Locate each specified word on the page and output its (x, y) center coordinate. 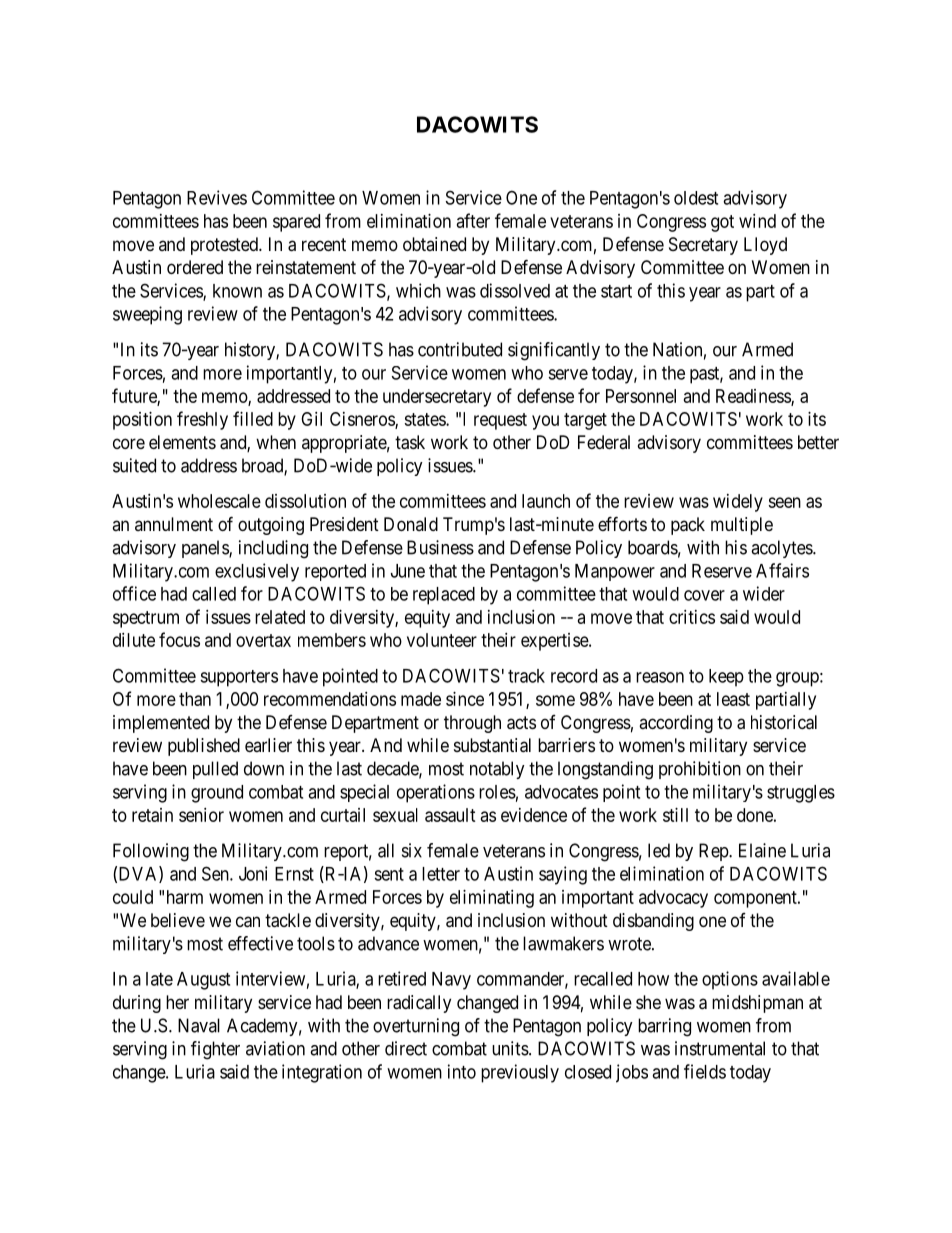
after (473, 220)
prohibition (700, 770)
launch (546, 501)
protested (225, 246)
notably (497, 770)
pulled (215, 770)
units (511, 1048)
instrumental (720, 1048)
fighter (215, 1050)
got (722, 223)
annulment (174, 524)
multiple (742, 526)
